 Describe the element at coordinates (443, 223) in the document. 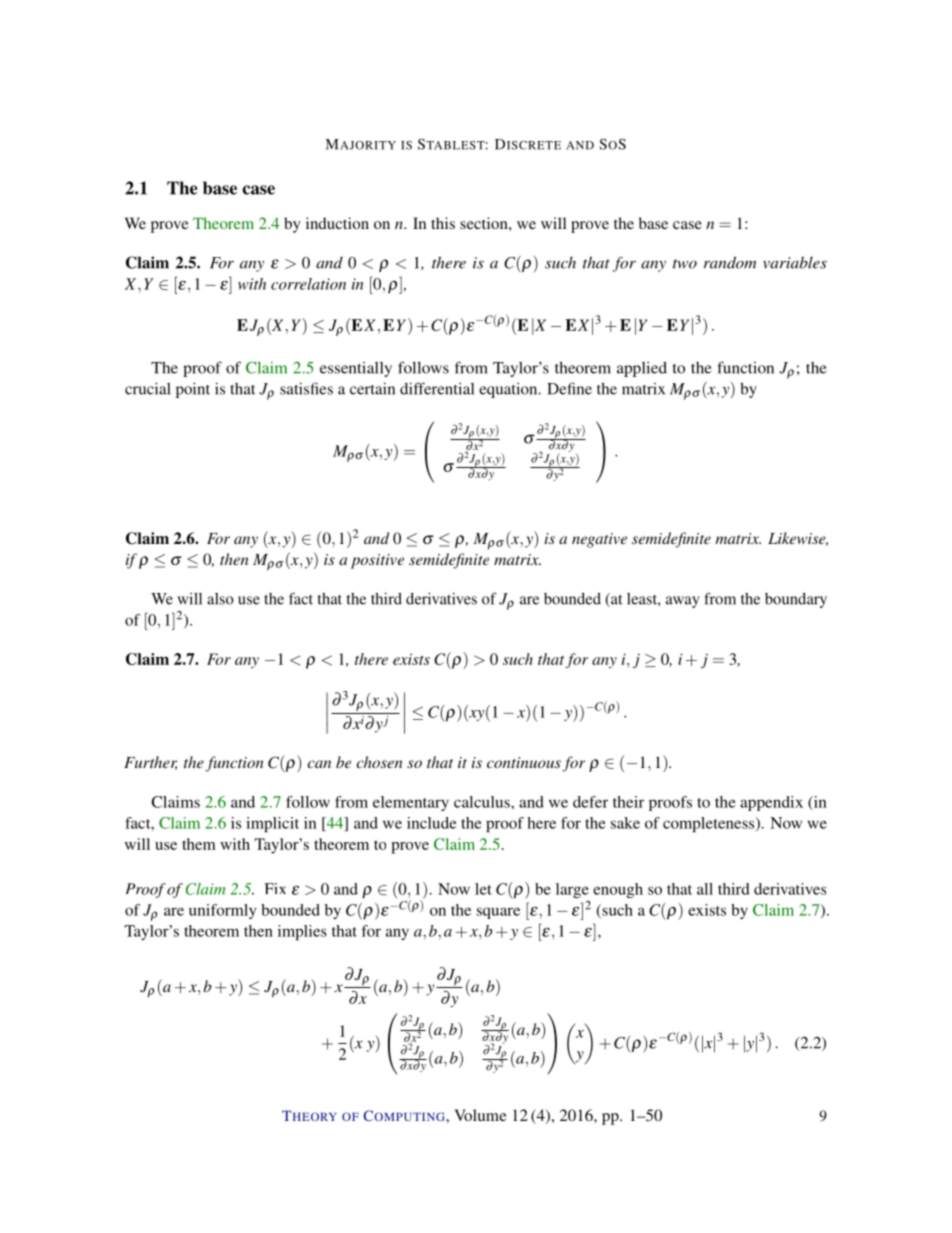

I see `this` at that location.
